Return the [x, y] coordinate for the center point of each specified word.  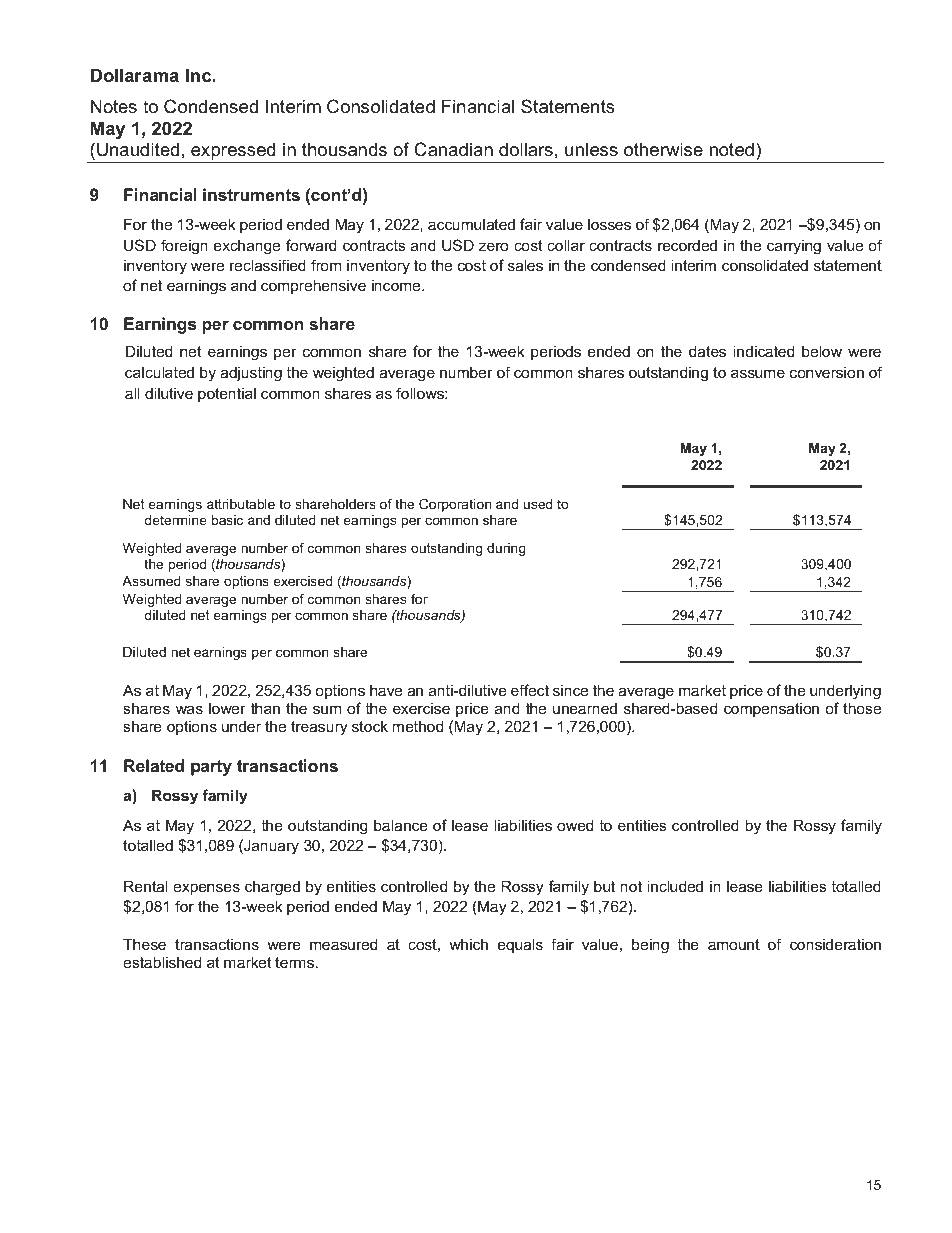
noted [732, 149]
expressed [233, 152]
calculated [159, 372]
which [468, 944]
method [417, 726]
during [506, 549]
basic [227, 520]
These [144, 944]
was [189, 709]
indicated [763, 351]
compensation [771, 709]
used [538, 504]
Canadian [453, 149]
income [397, 285]
